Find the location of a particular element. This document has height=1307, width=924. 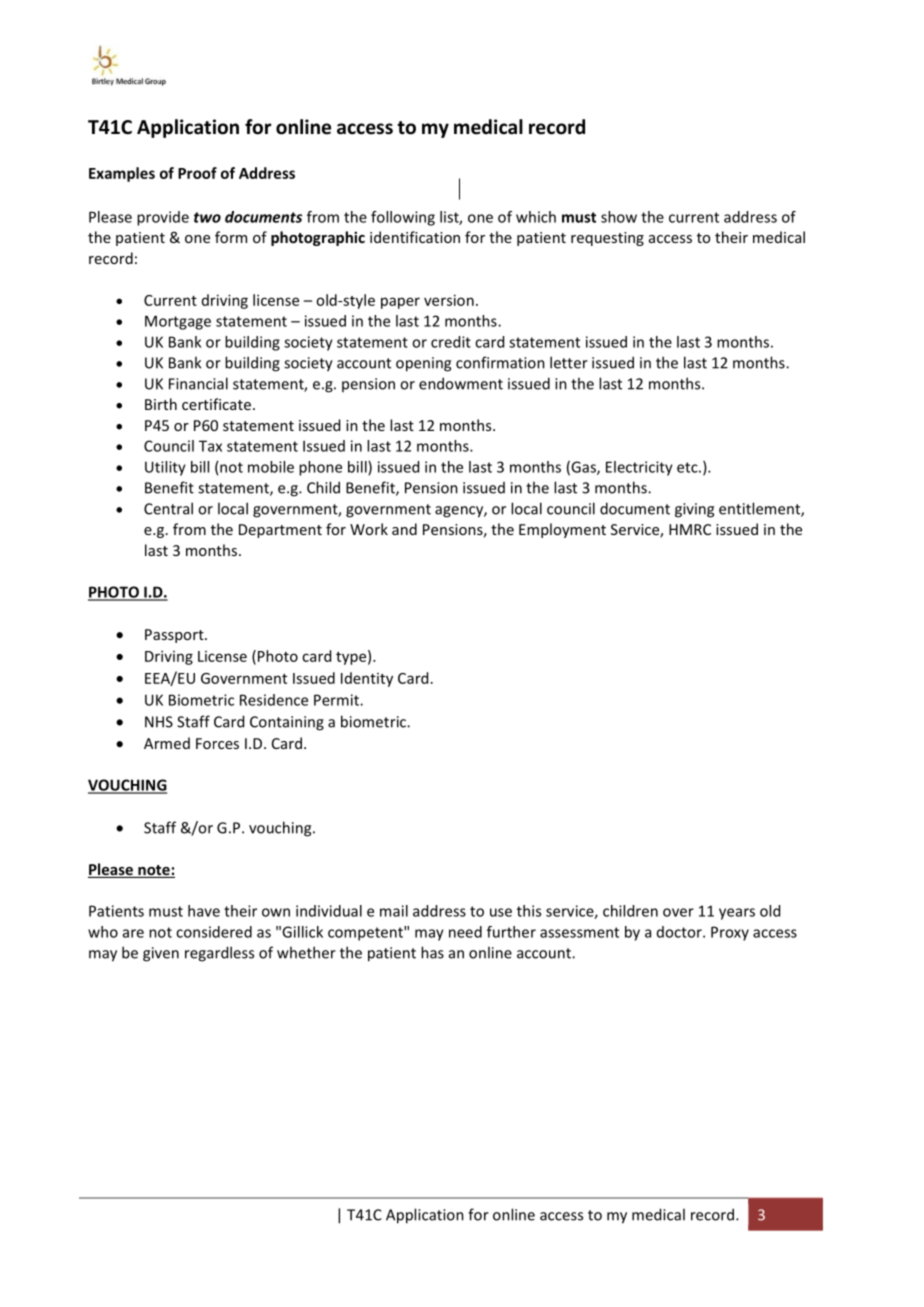

show is located at coordinates (619, 217).
